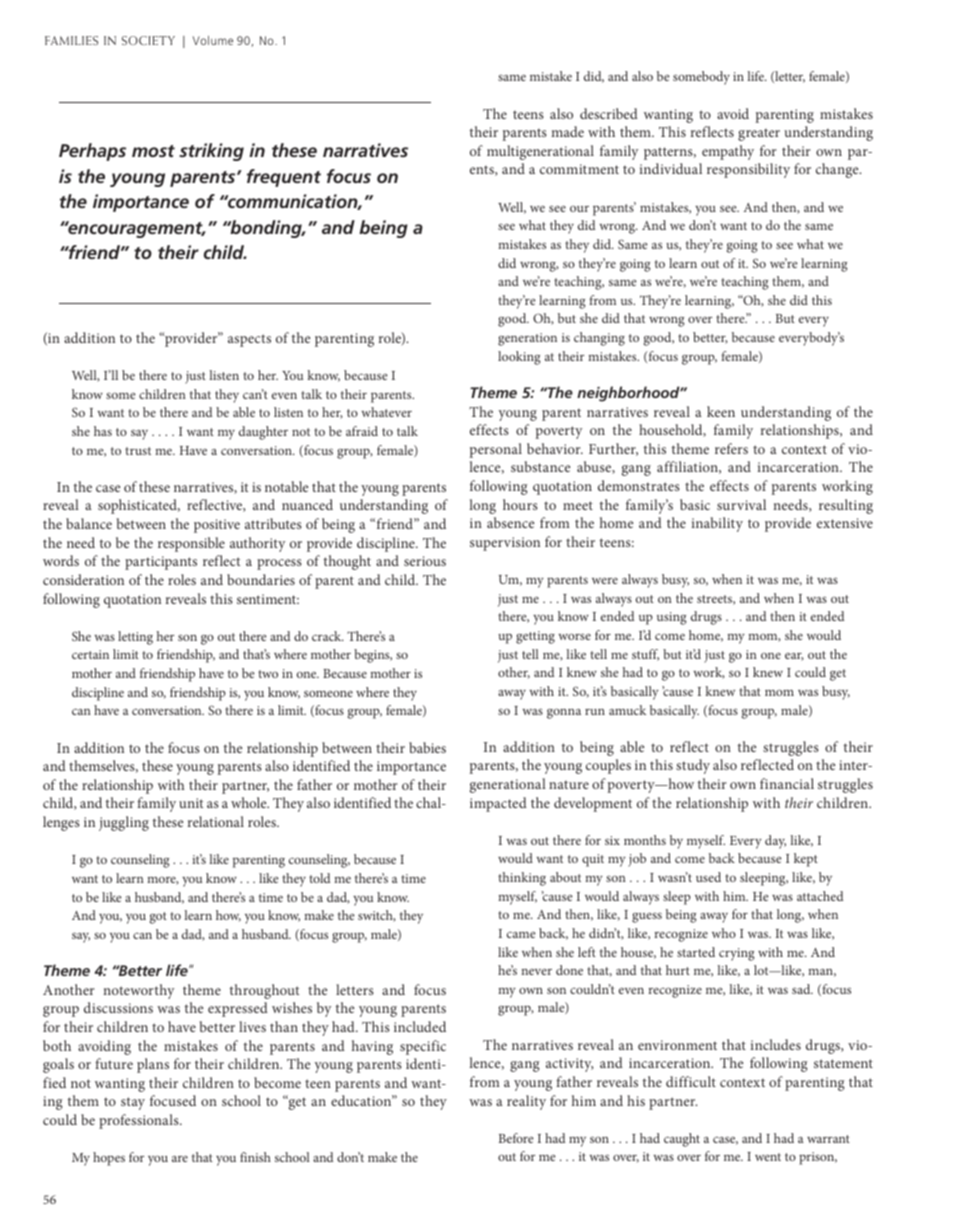  Describe the element at coordinates (672, 618) in the screenshot. I see `using` at that location.
